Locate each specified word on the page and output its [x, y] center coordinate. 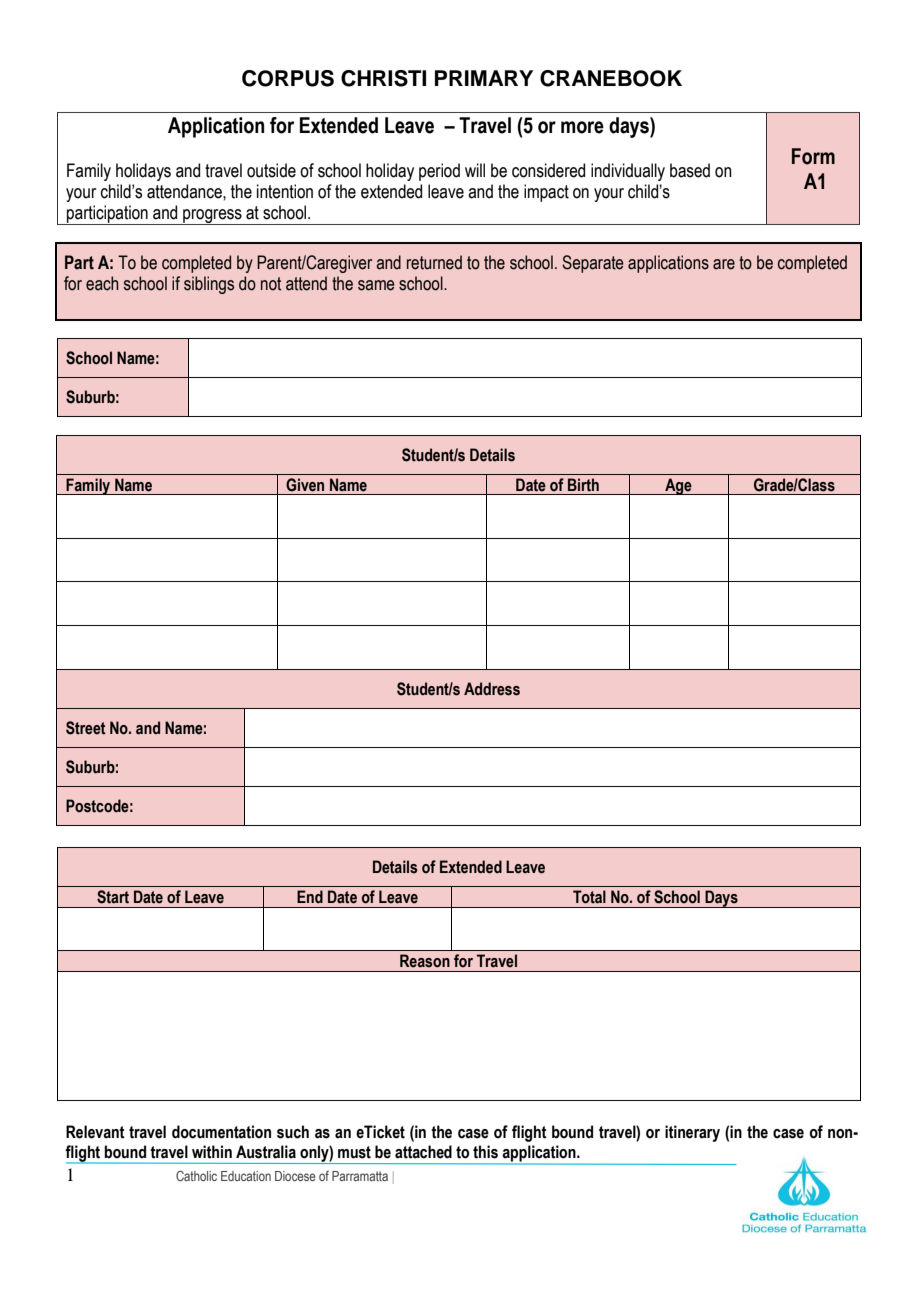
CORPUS [288, 78]
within [212, 1152]
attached [423, 1152]
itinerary [692, 1133]
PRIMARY [484, 78]
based [690, 170]
